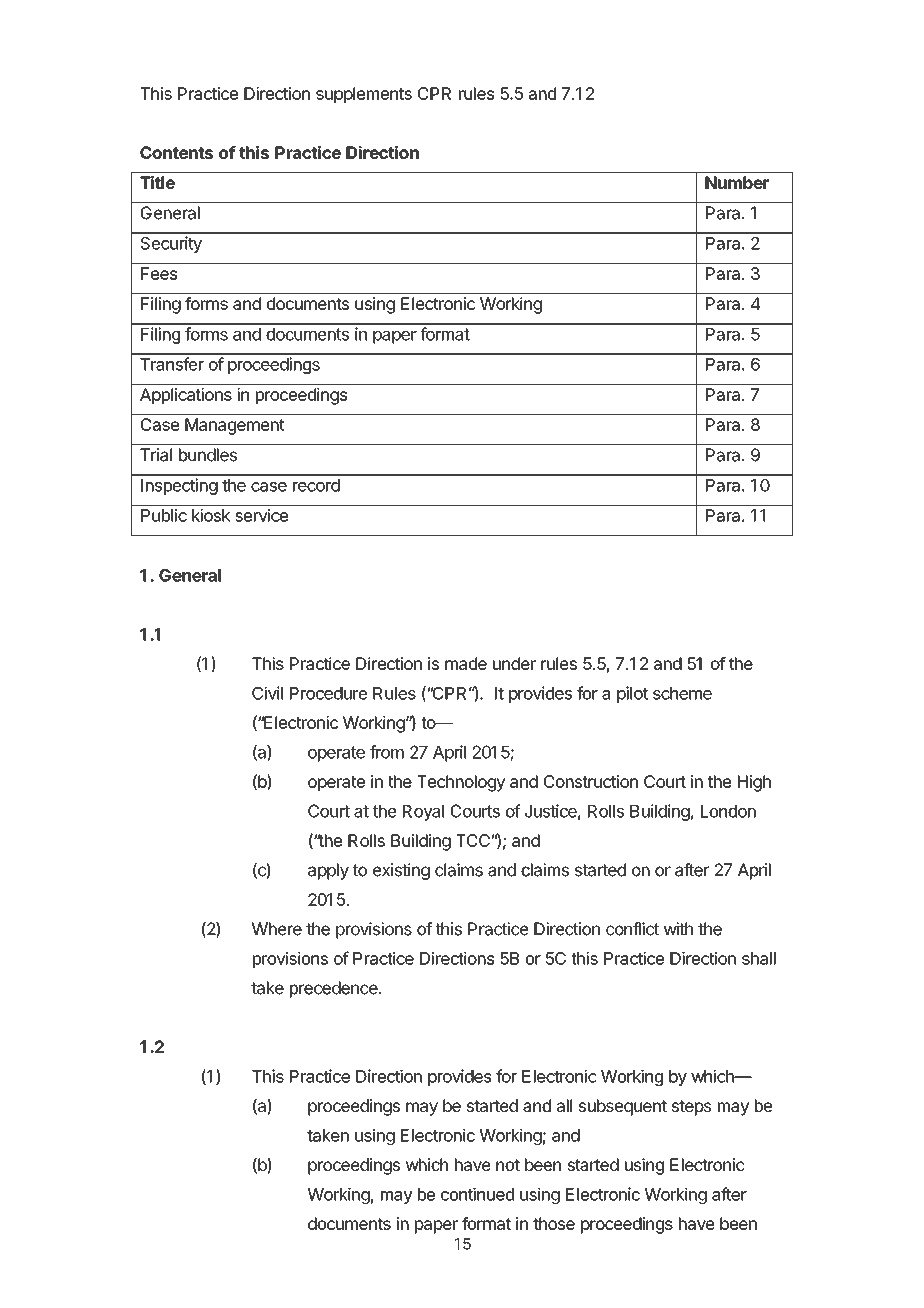 This page has width=924, height=1308. I want to click on precedence, so click(334, 989).
